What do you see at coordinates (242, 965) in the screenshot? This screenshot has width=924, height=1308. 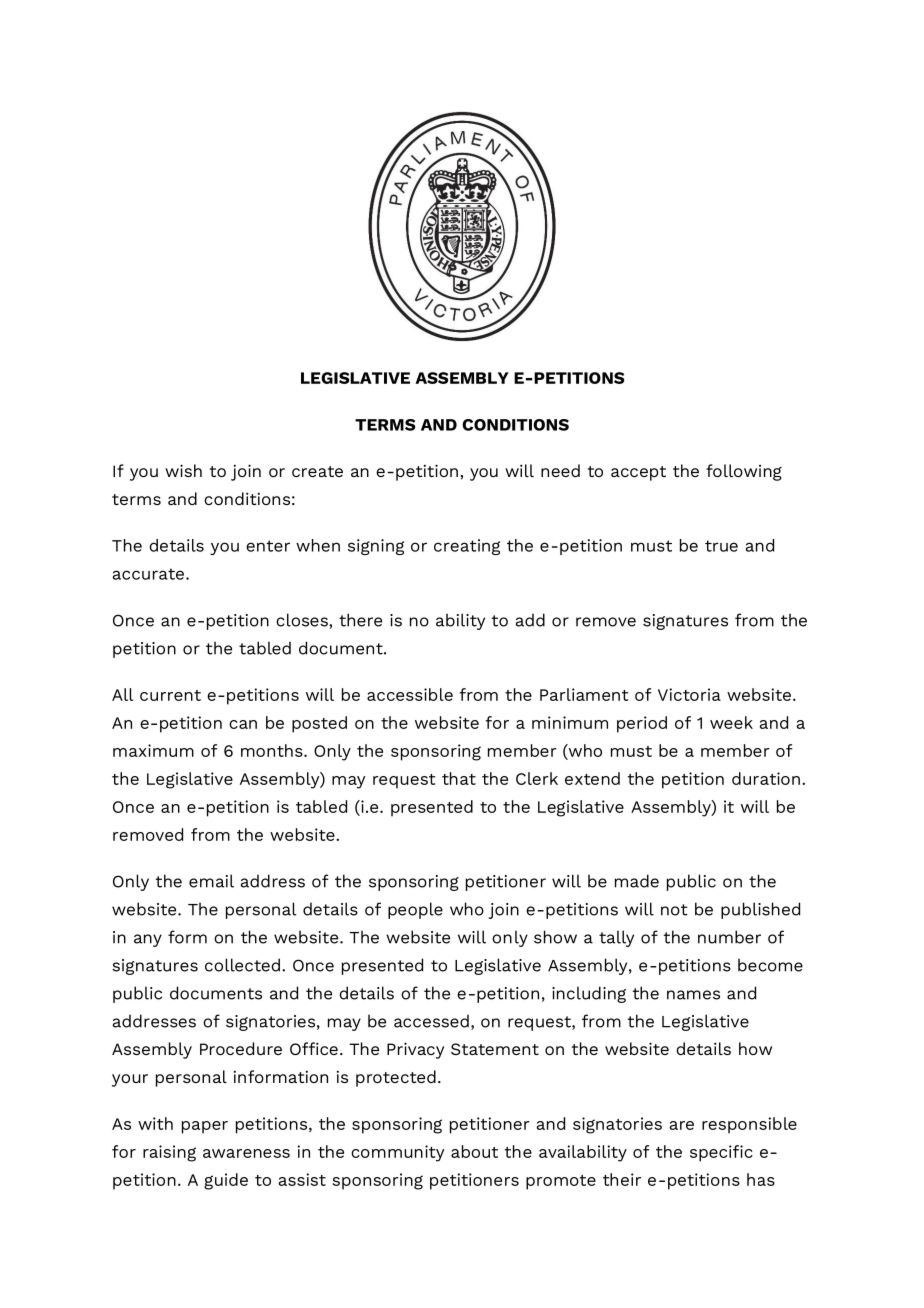 I see `collected` at bounding box center [242, 965].
